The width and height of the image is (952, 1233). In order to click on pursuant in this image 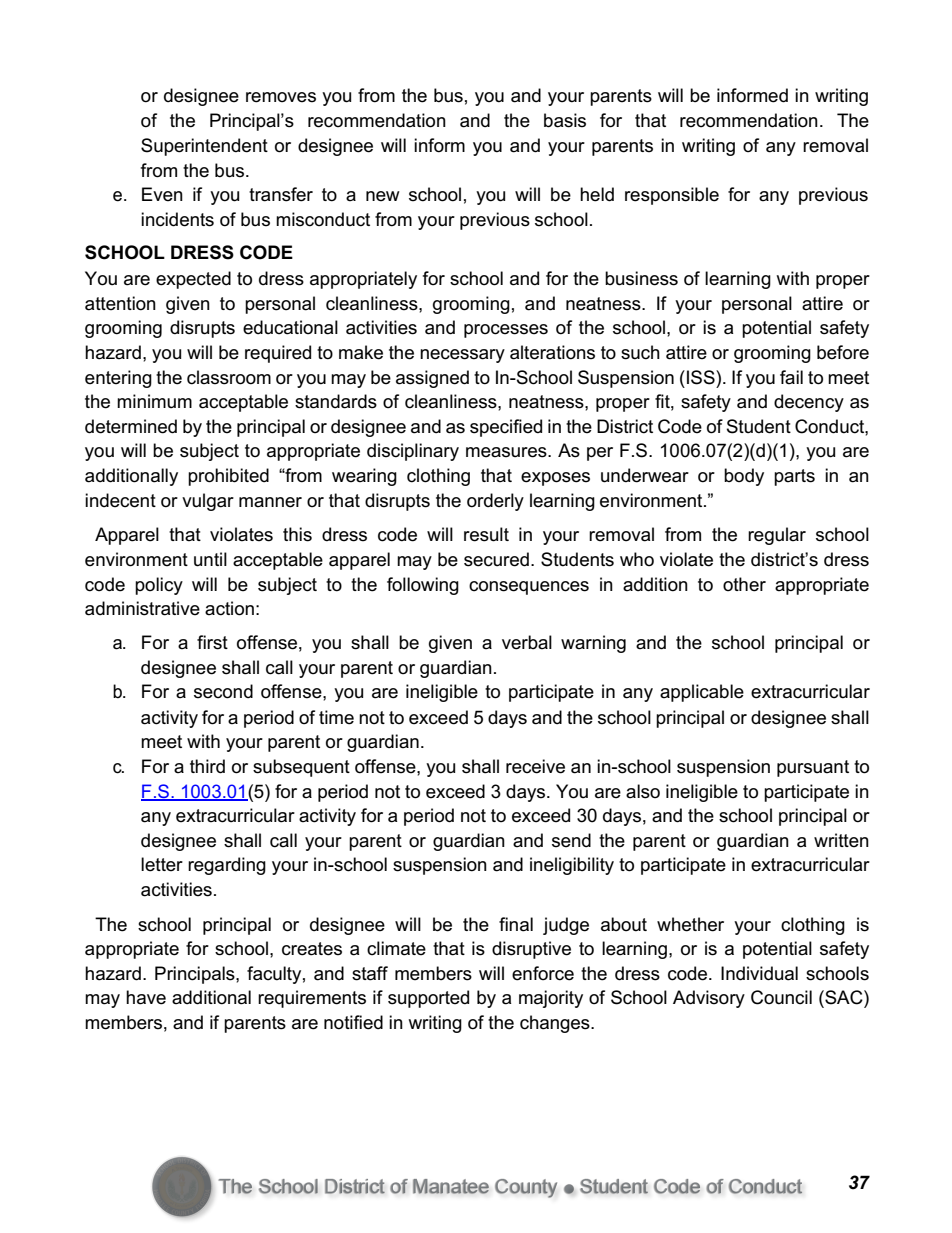, I will do `click(813, 768)`.
